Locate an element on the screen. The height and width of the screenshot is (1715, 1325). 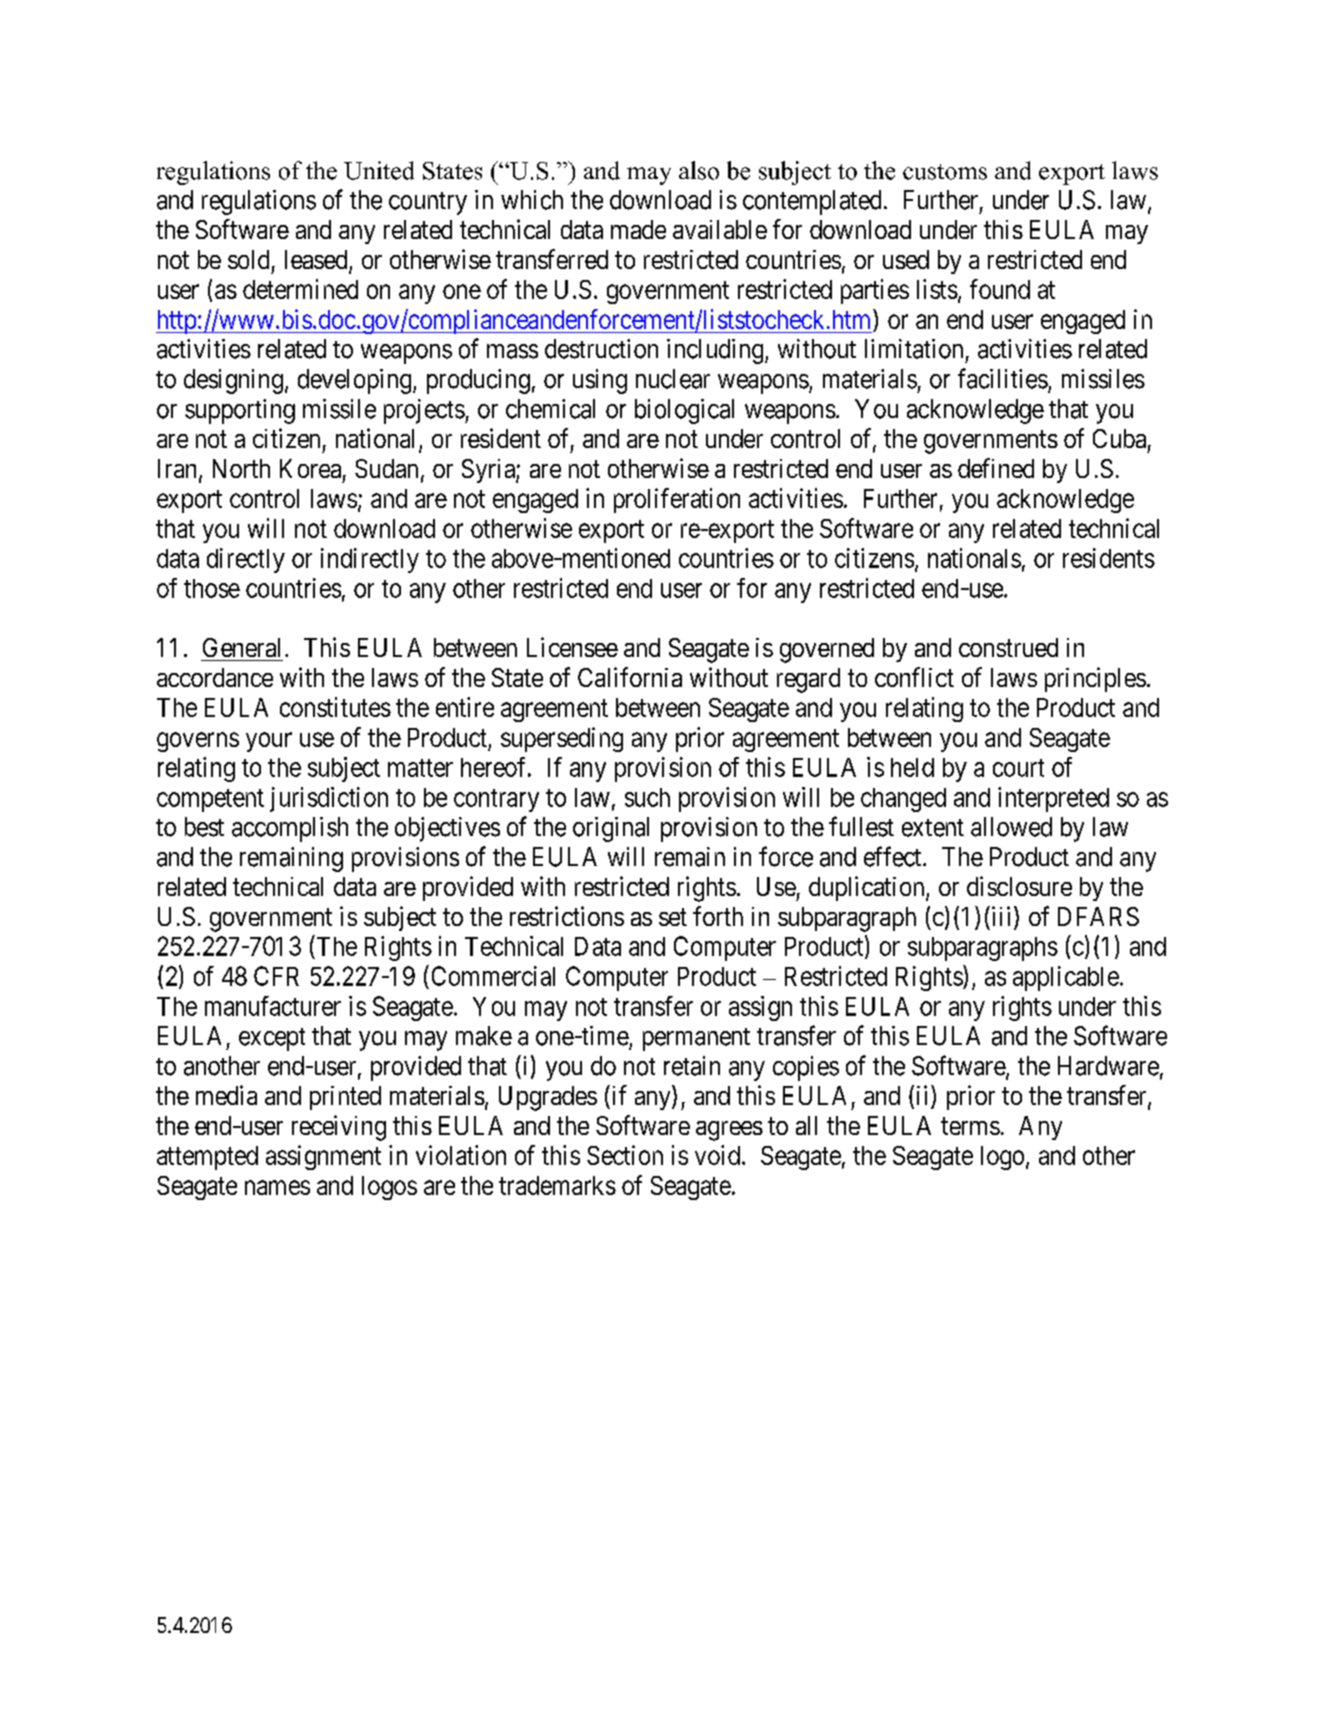
terms is located at coordinates (970, 1126).
